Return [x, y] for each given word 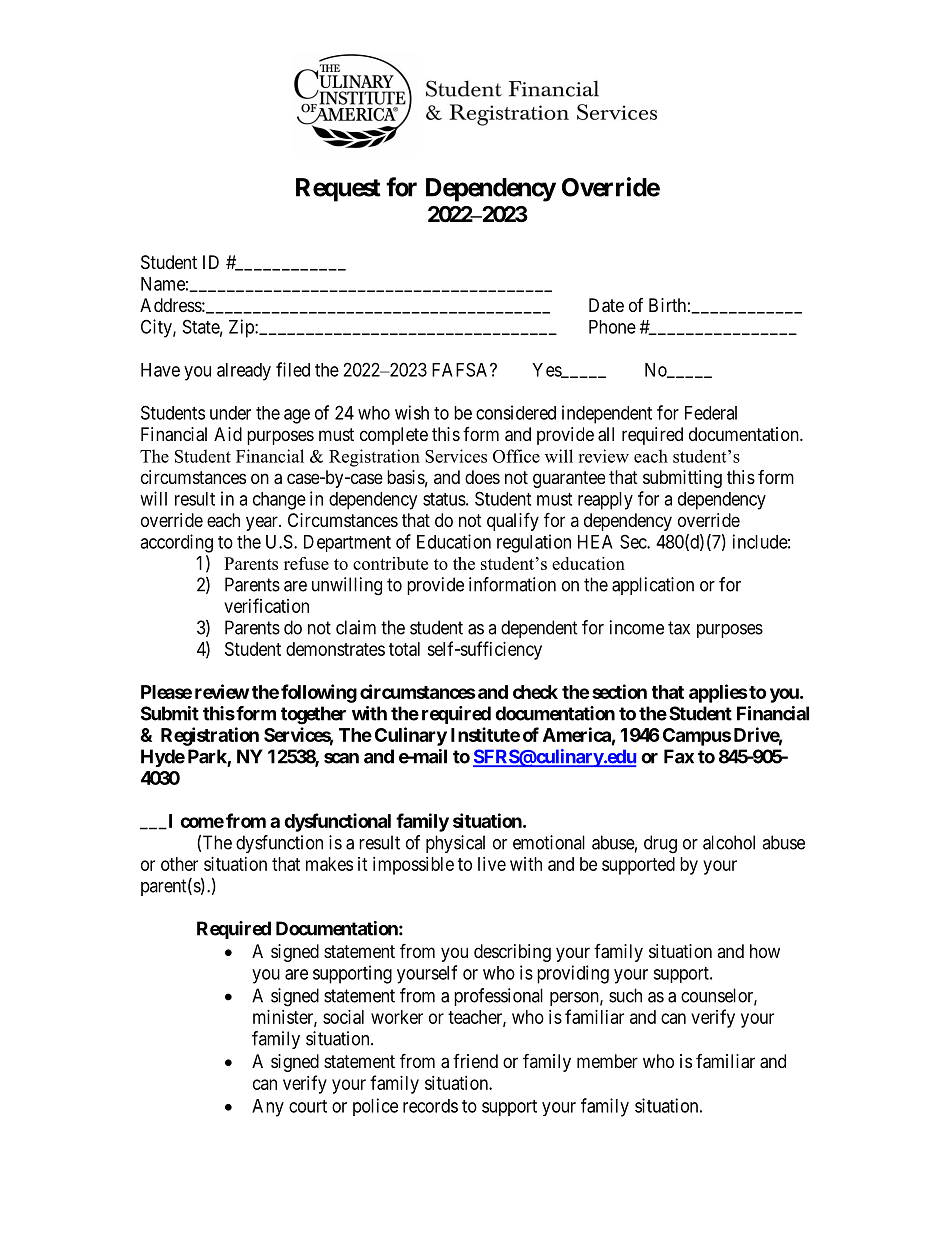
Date [606, 305]
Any [268, 1108]
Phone [612, 327]
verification [266, 605]
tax [679, 628]
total [404, 649]
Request [338, 190]
